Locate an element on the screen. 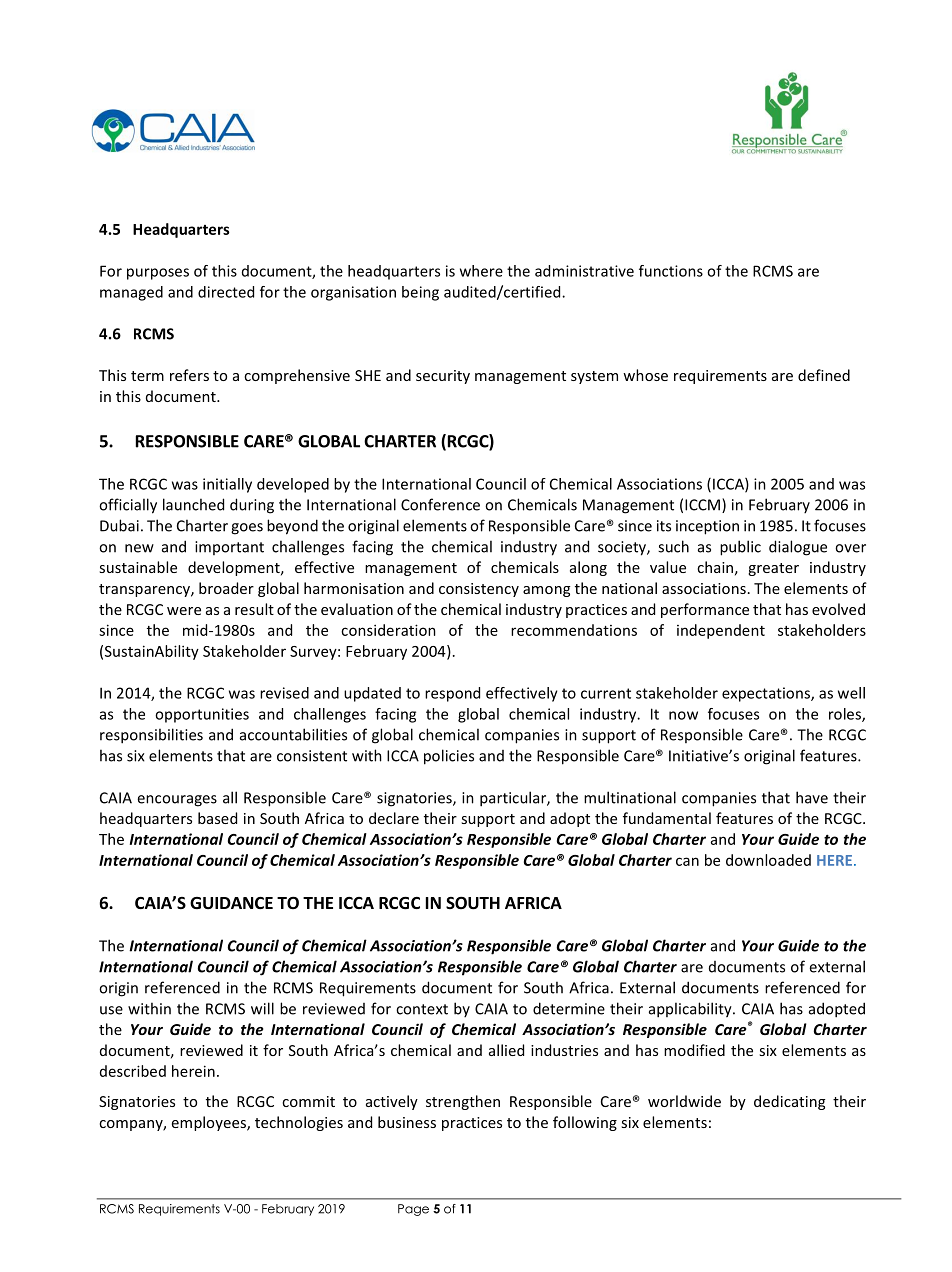  dedicating is located at coordinates (789, 1102).
